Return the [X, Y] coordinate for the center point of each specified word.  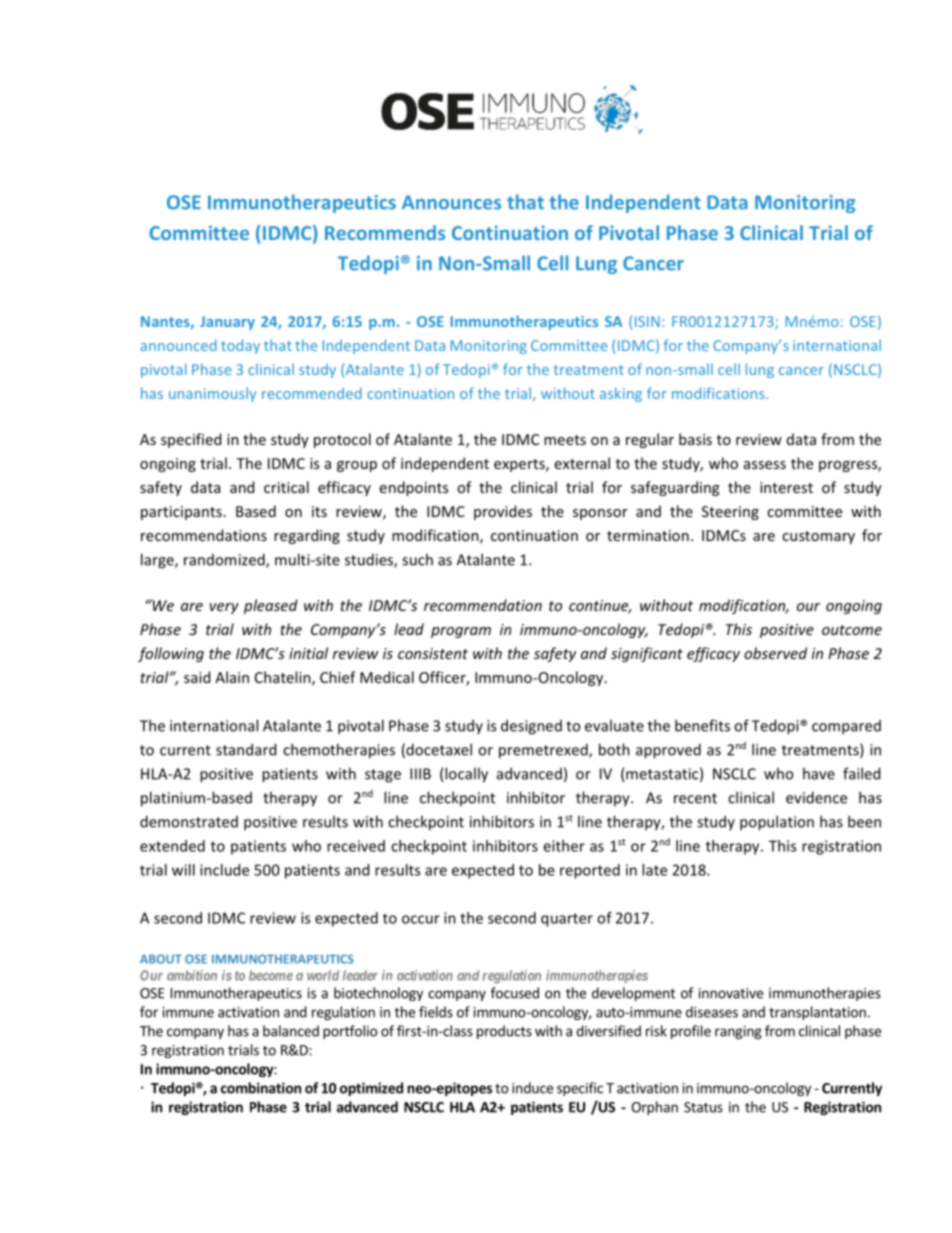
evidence [816, 797]
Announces [451, 202]
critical [286, 487]
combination [261, 1088]
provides [503, 512]
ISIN [647, 321]
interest [786, 487]
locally [465, 775]
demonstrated [189, 821]
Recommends [385, 232]
